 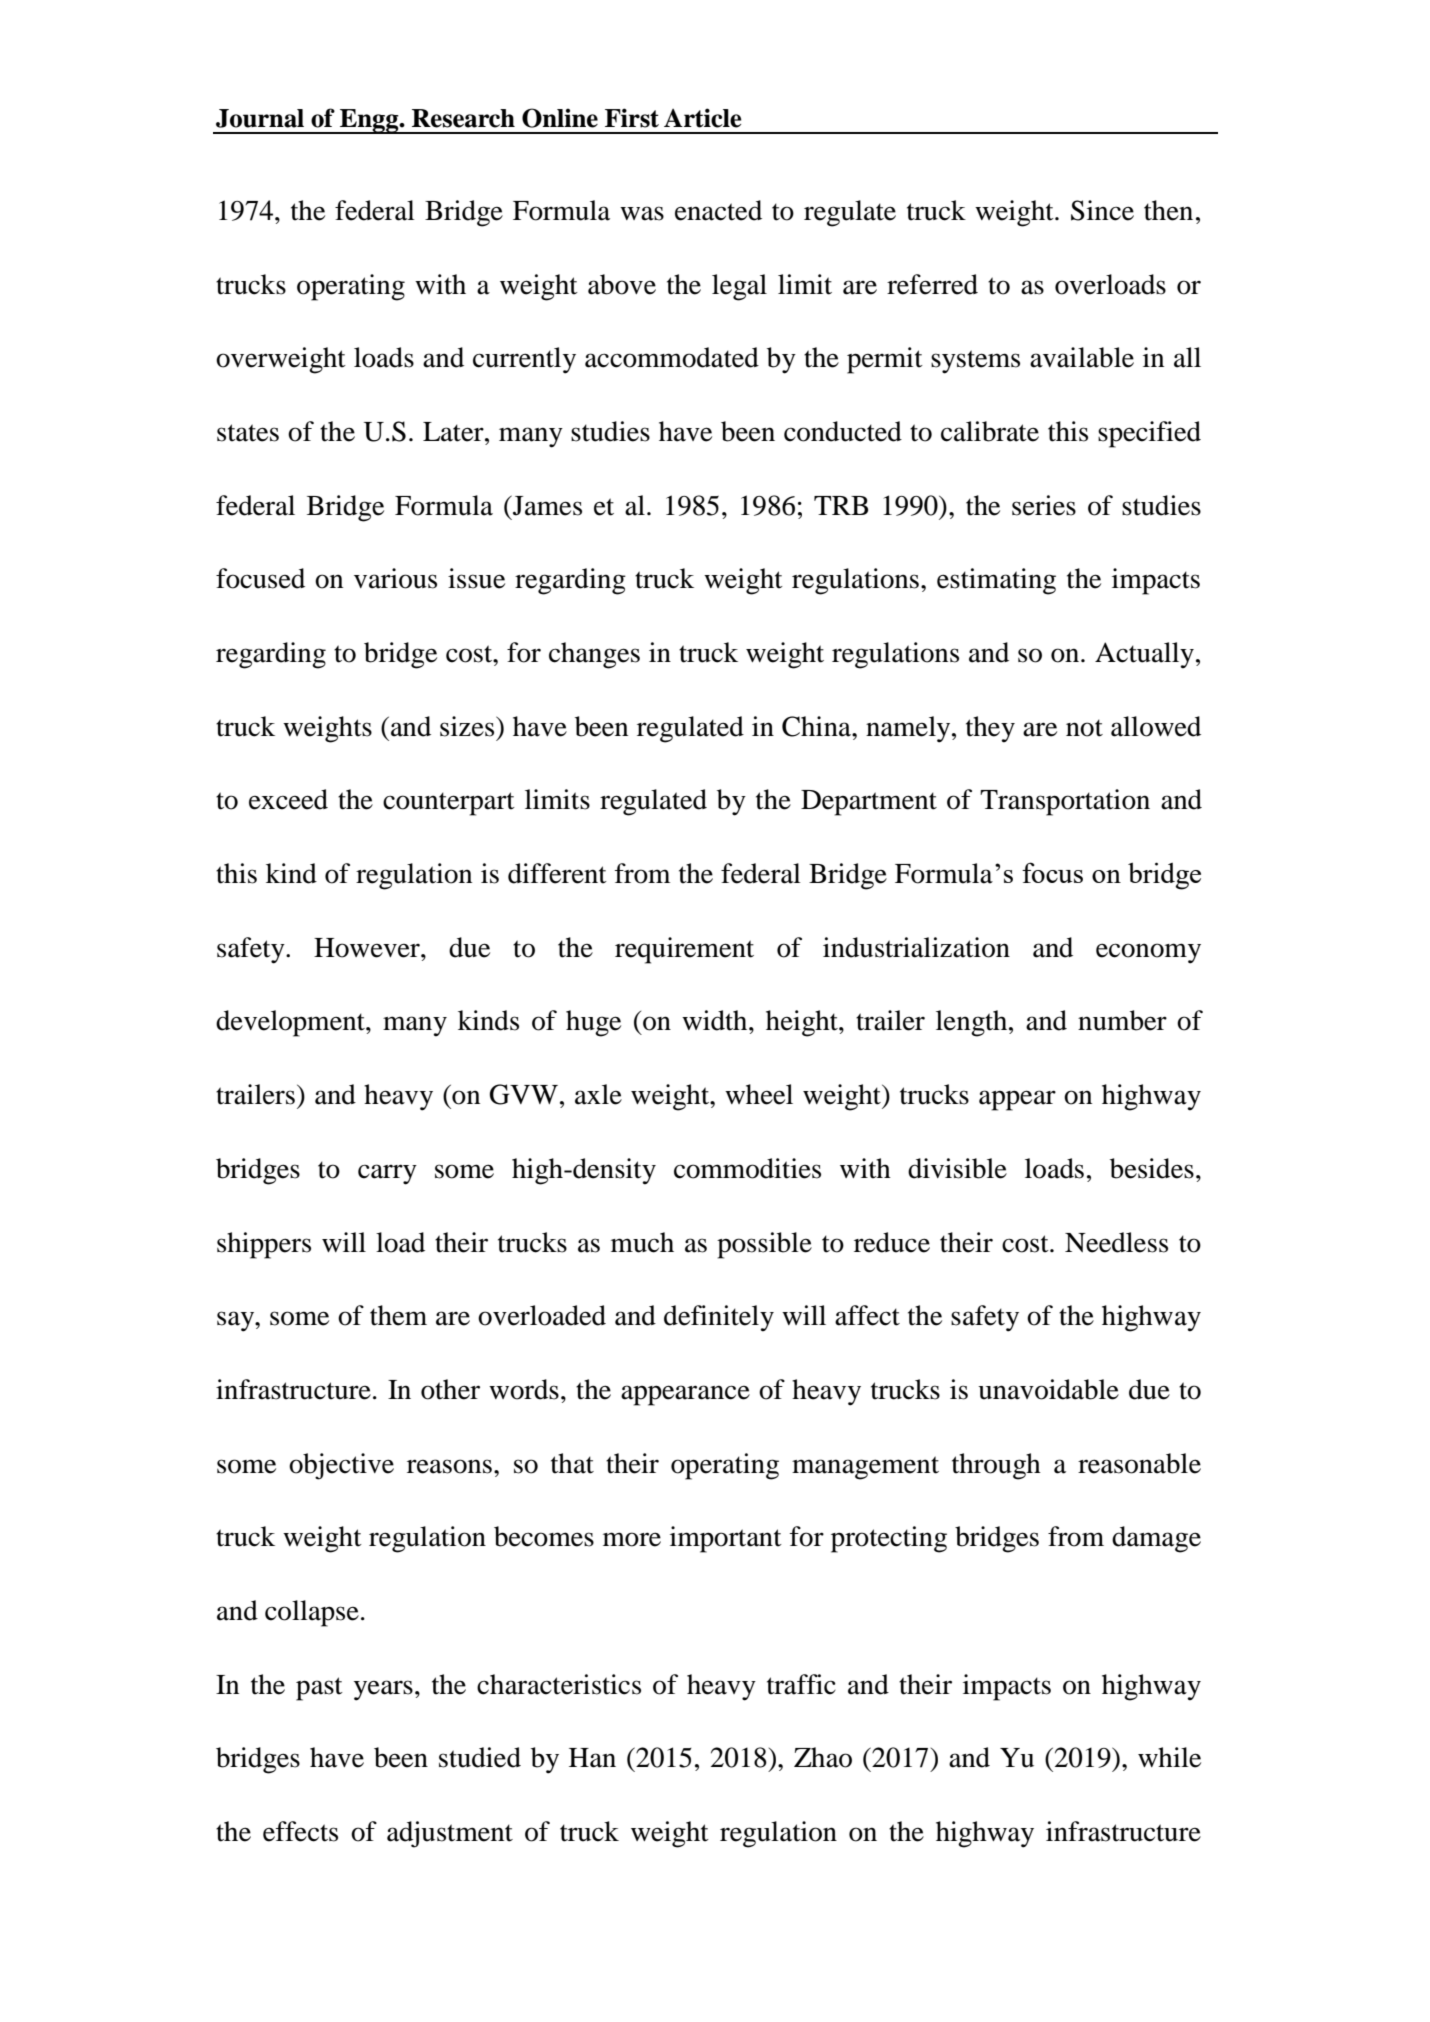 What do you see at coordinates (1102, 210) in the image?
I see `Since` at bounding box center [1102, 210].
